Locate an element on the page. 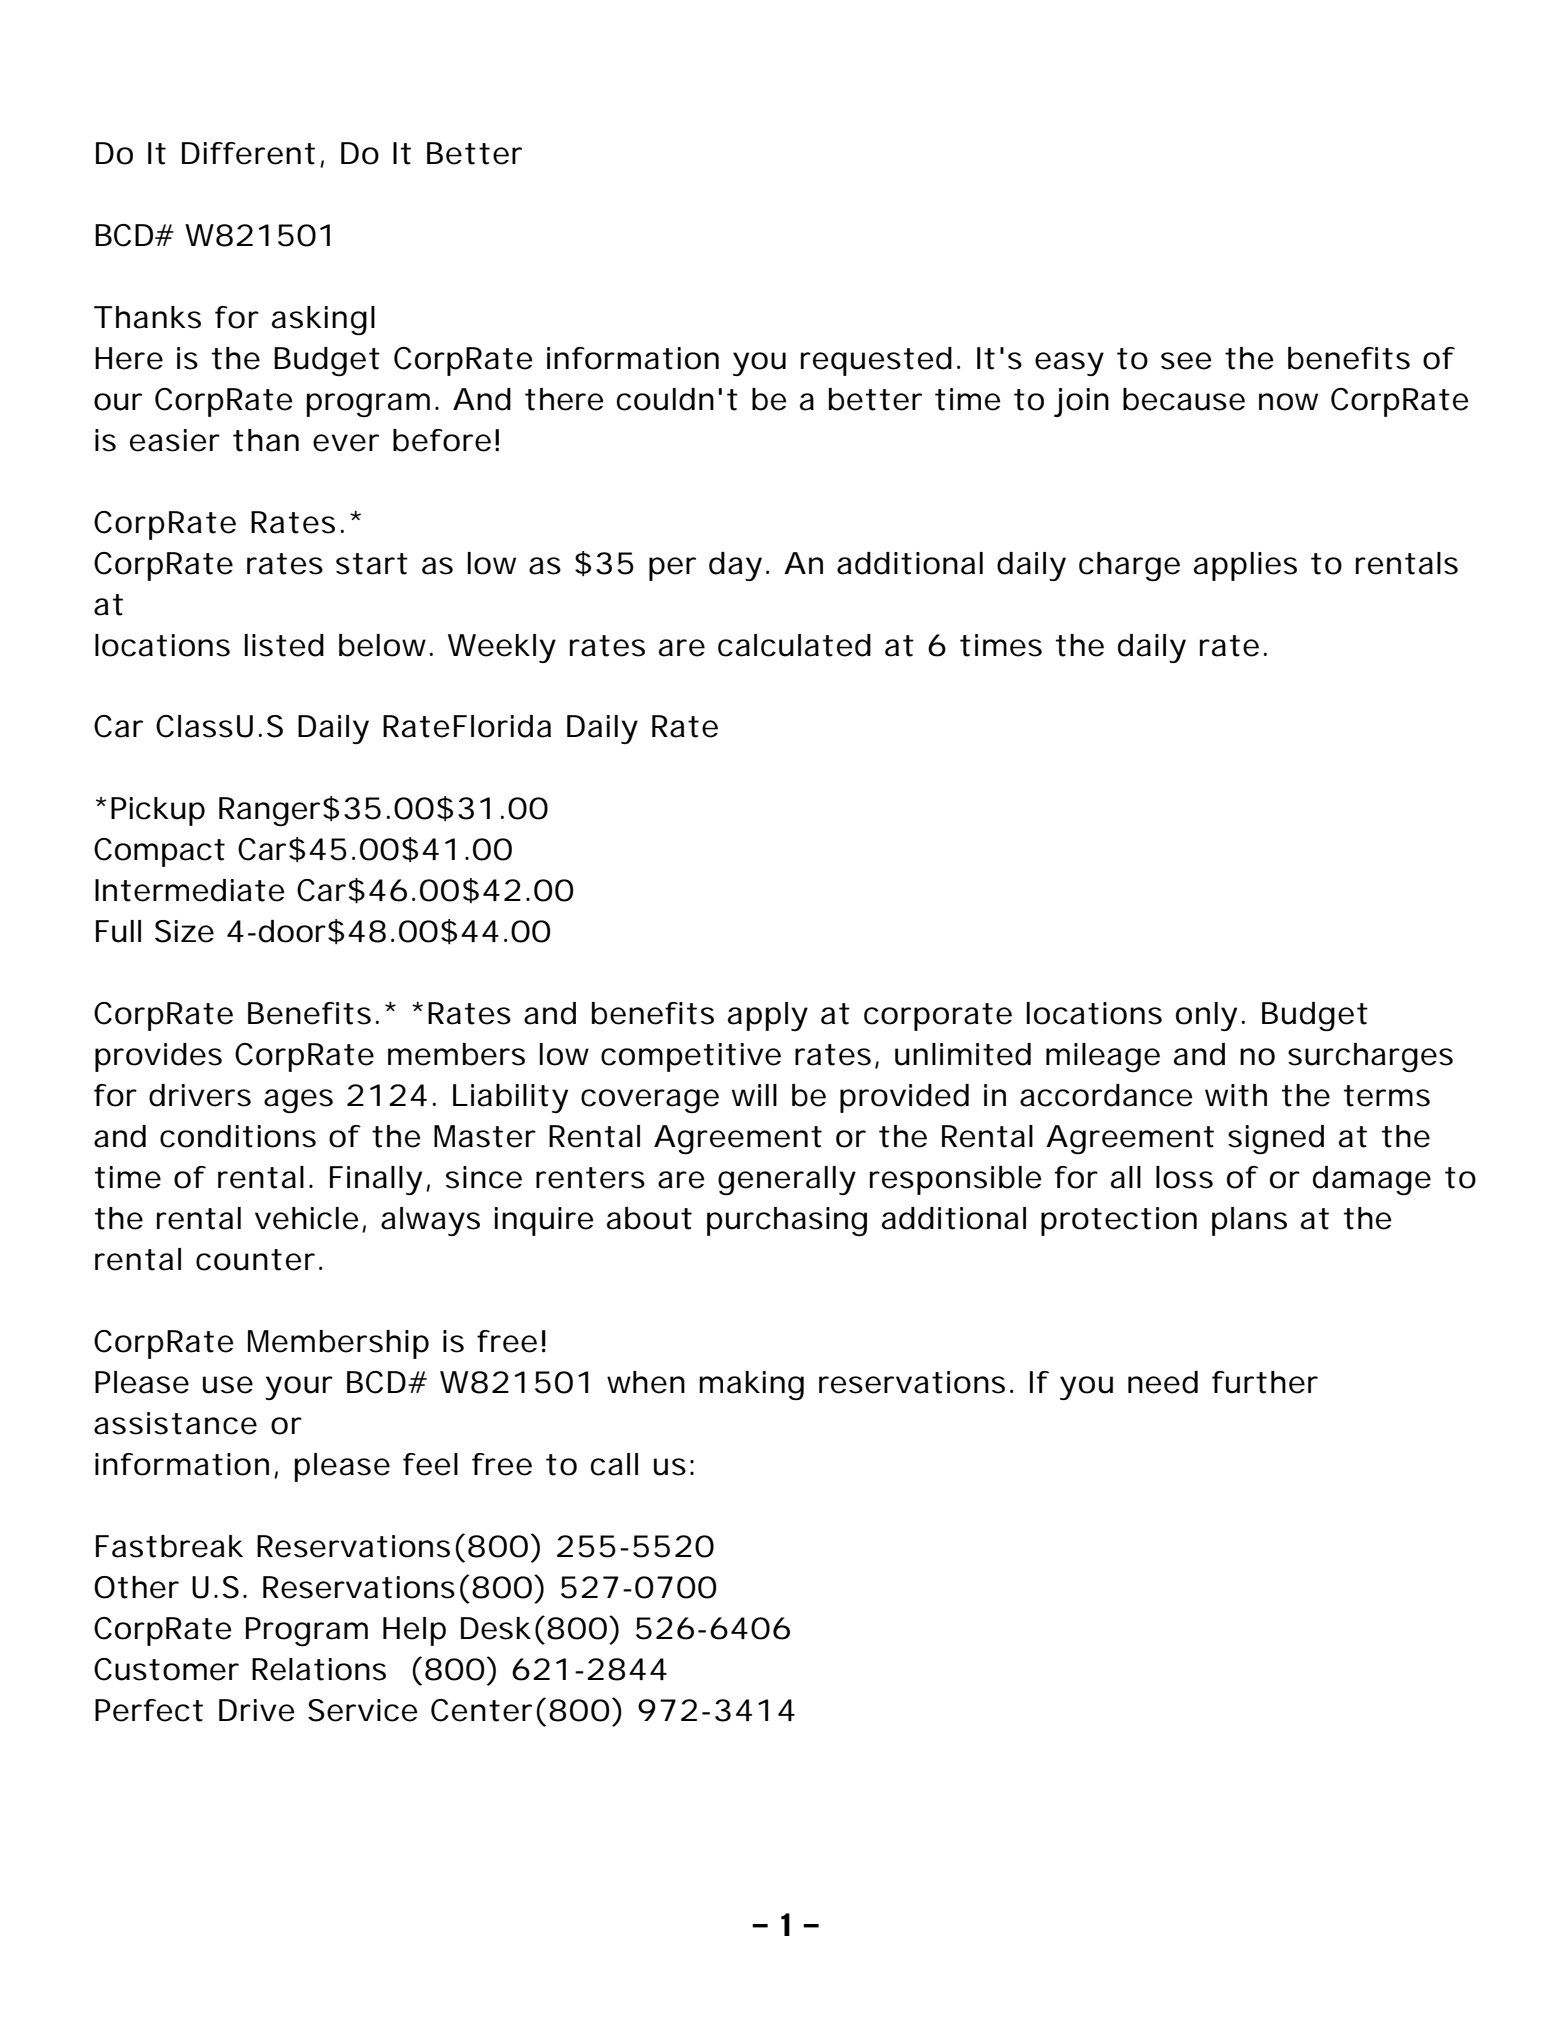 Image resolution: width=1567 pixels, height=2028 pixels. listed is located at coordinates (284, 645).
